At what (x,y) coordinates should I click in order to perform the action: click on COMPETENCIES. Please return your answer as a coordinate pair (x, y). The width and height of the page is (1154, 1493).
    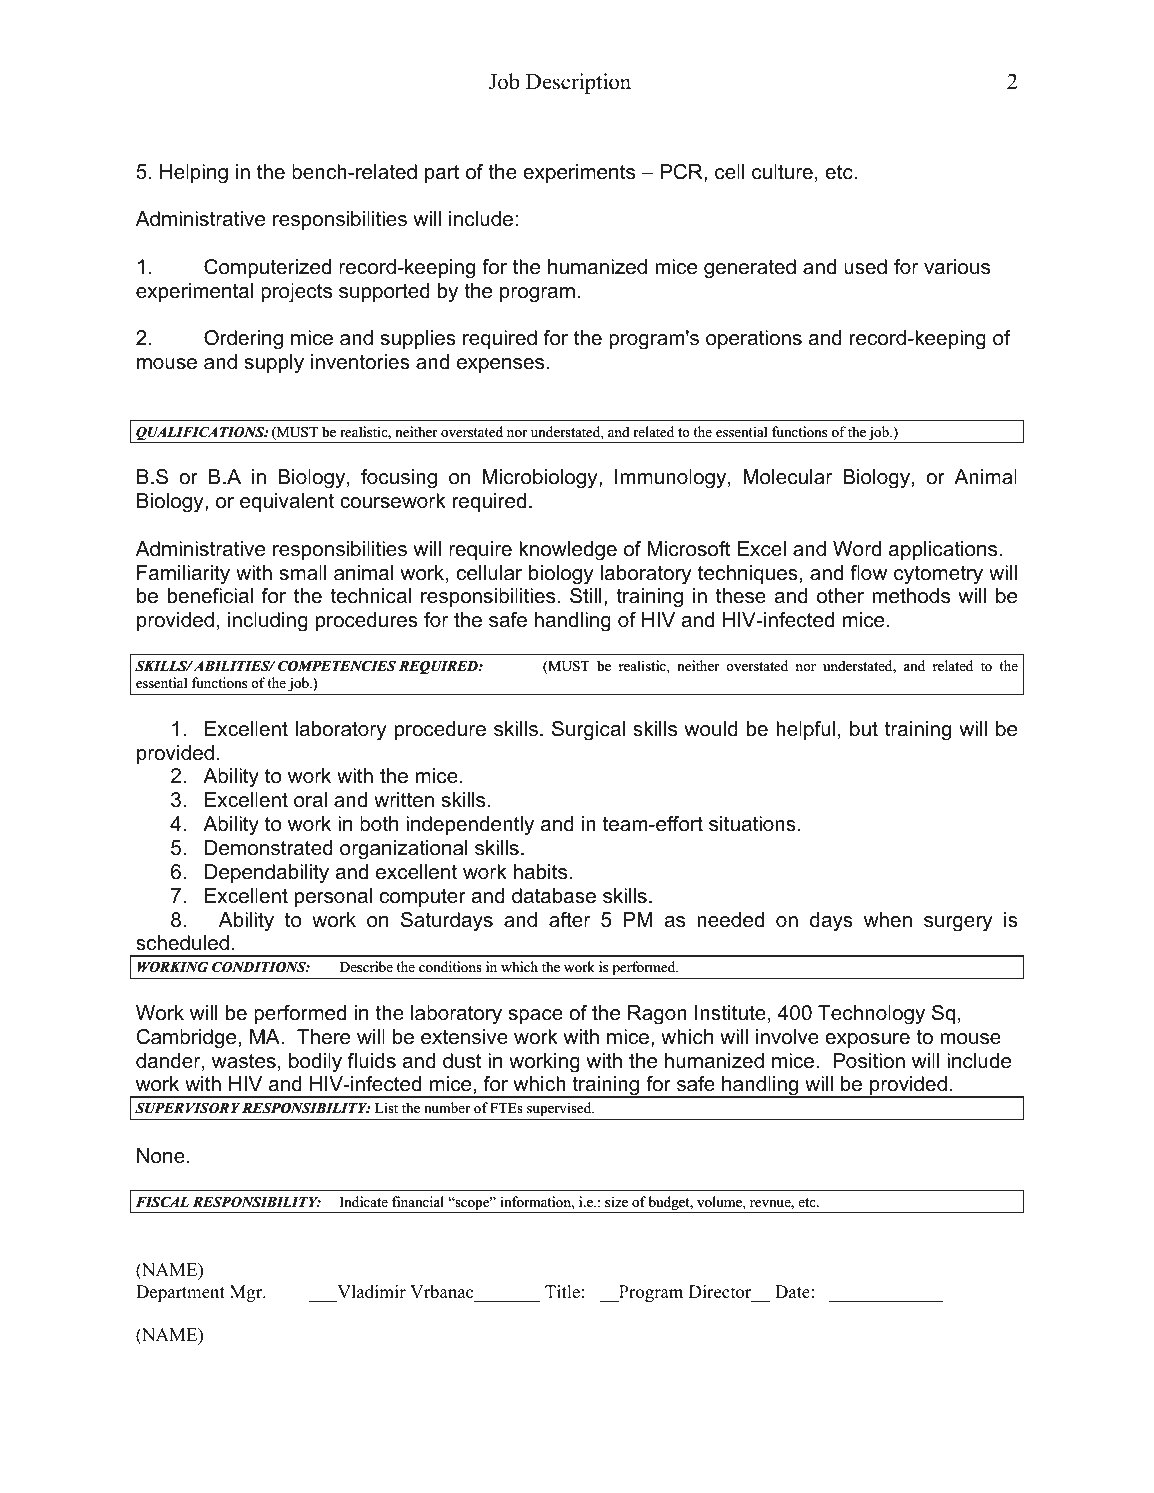
    Looking at the image, I should click on (337, 666).
